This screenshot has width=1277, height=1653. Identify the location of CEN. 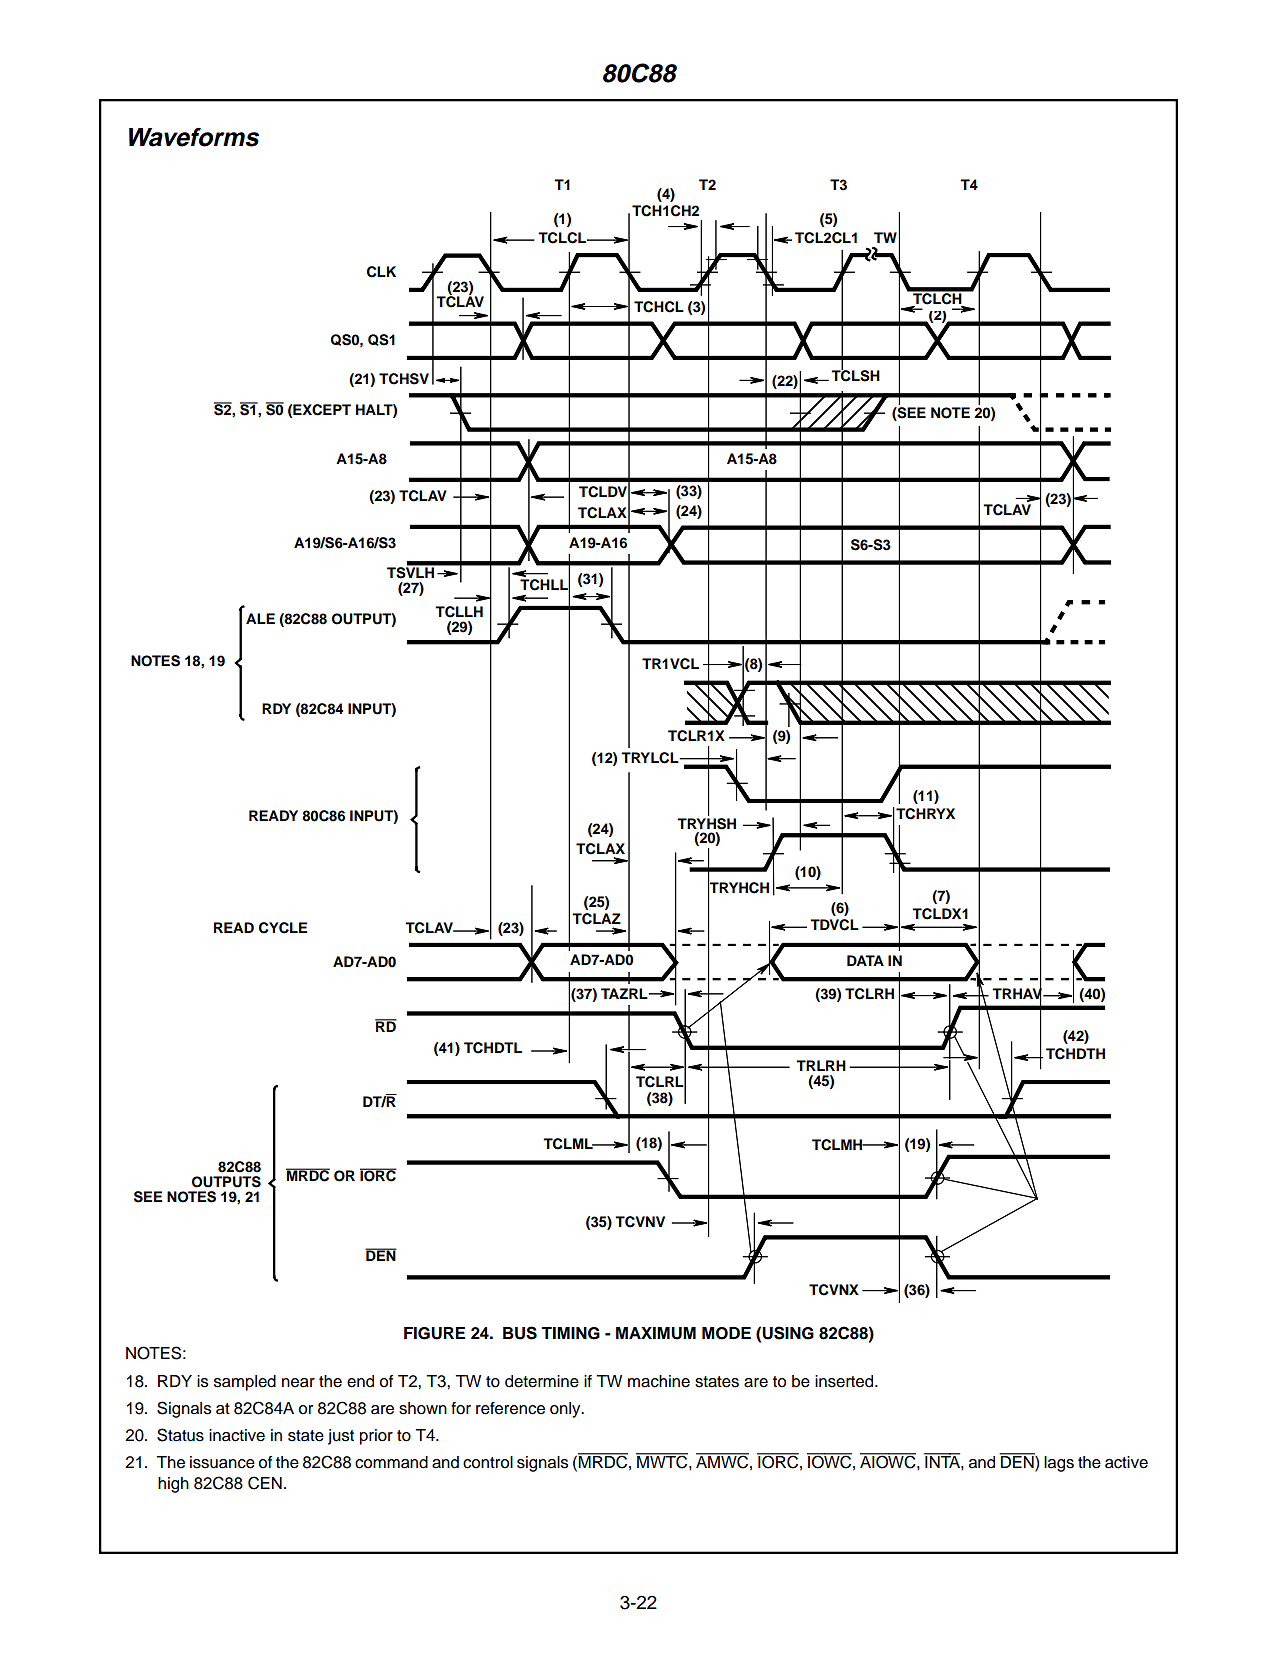
(265, 1483).
